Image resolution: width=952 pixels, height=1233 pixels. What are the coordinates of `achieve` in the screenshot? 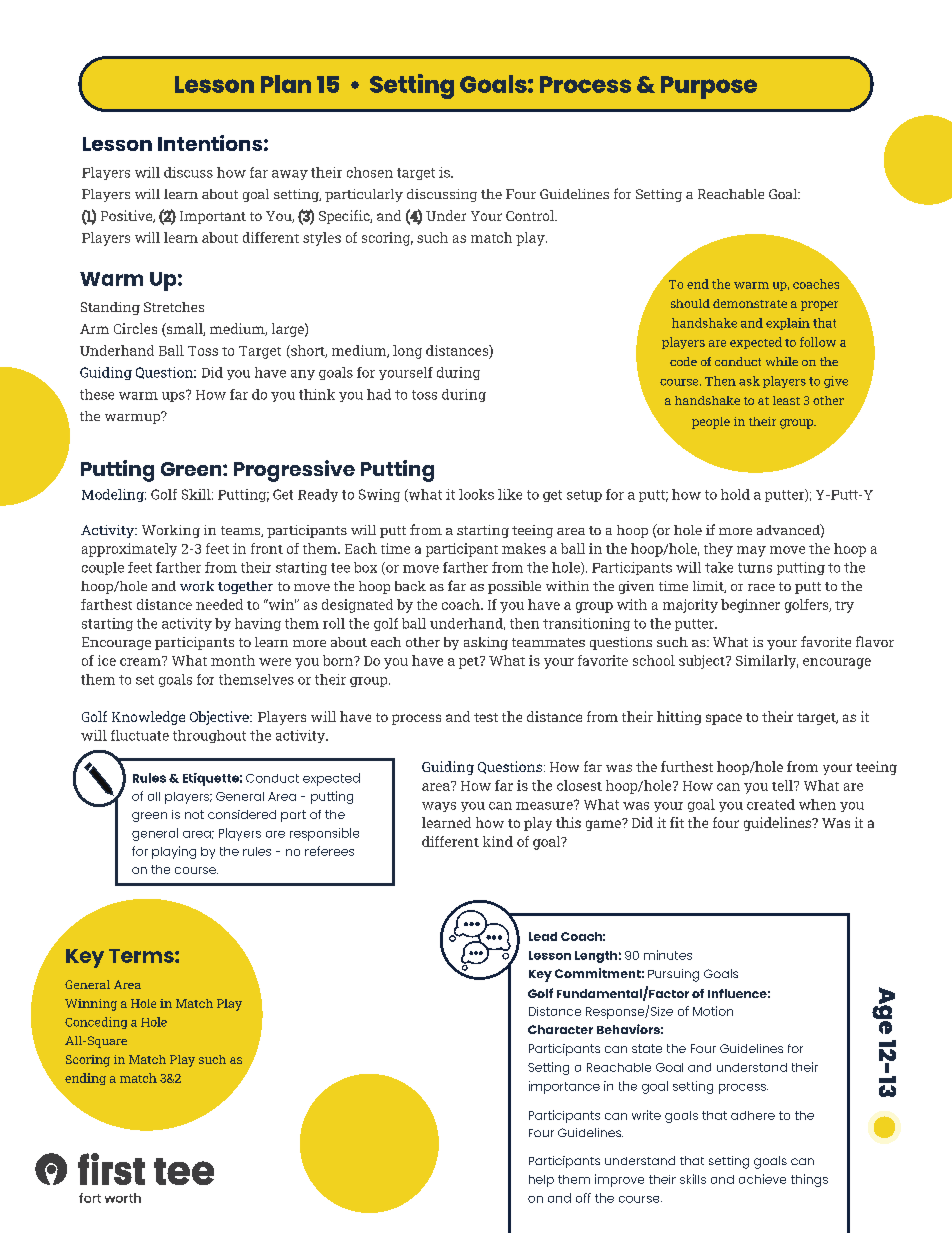 It's located at (762, 1179).
